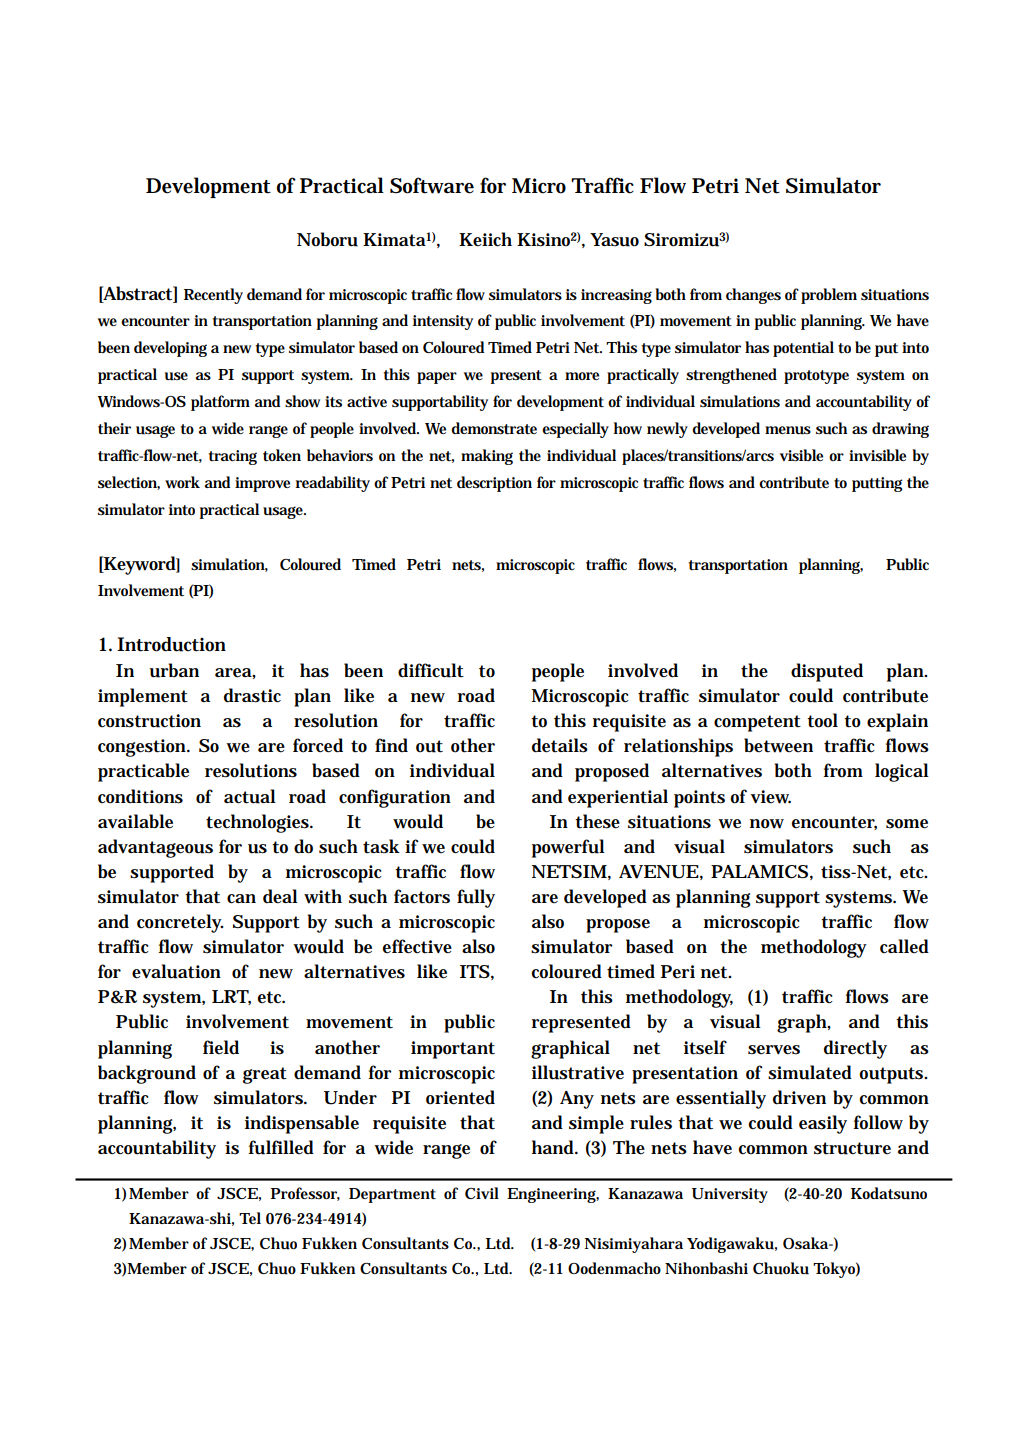 The height and width of the screenshot is (1453, 1026). I want to click on drastic, so click(252, 695).
